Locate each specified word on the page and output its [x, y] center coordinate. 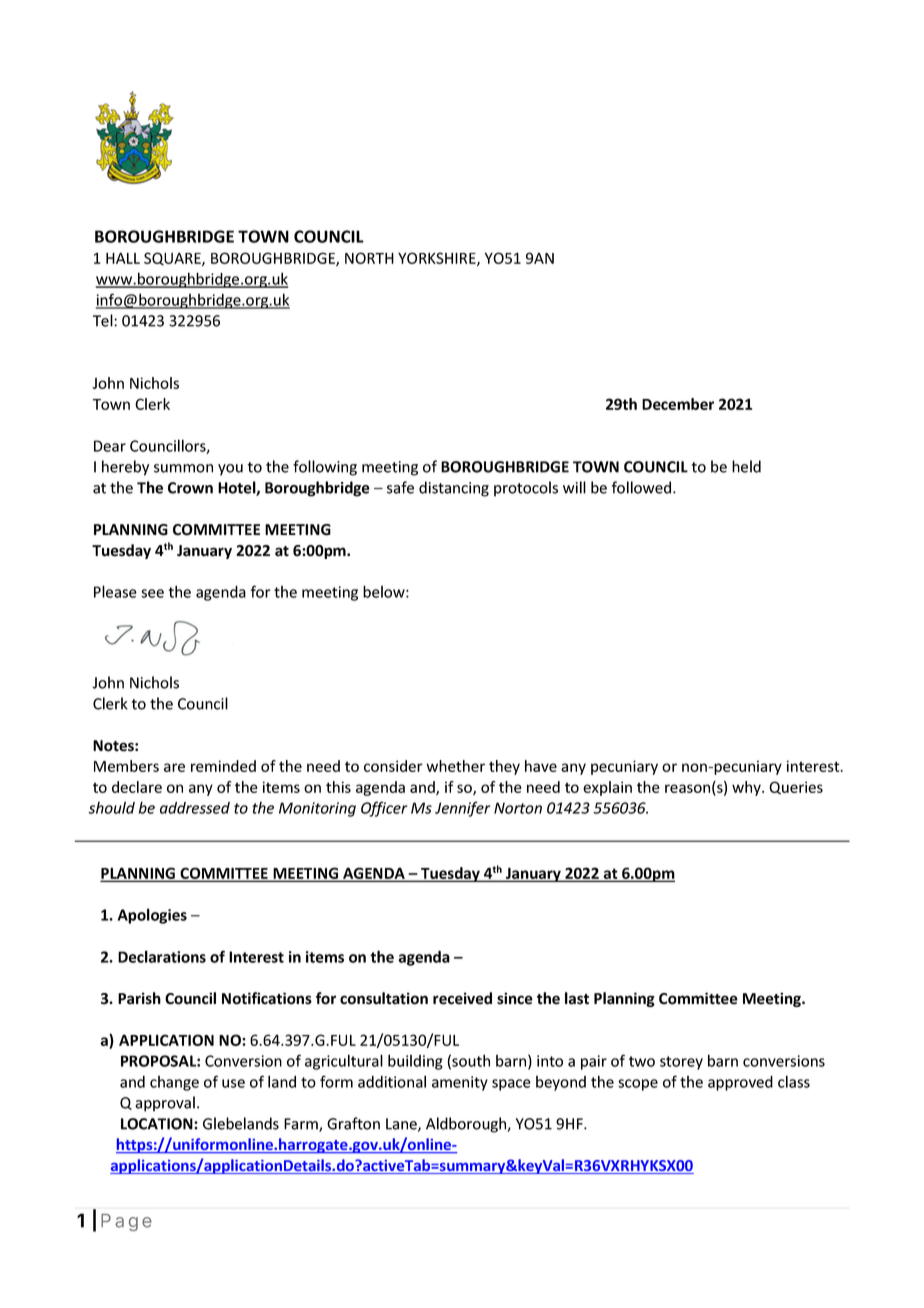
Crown [190, 488]
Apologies [152, 916]
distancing [454, 489]
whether [455, 766]
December [678, 404]
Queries [796, 788]
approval [165, 1104]
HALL [123, 258]
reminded [223, 766]
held [746, 466]
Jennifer [463, 809]
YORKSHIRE [438, 259]
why [747, 788]
